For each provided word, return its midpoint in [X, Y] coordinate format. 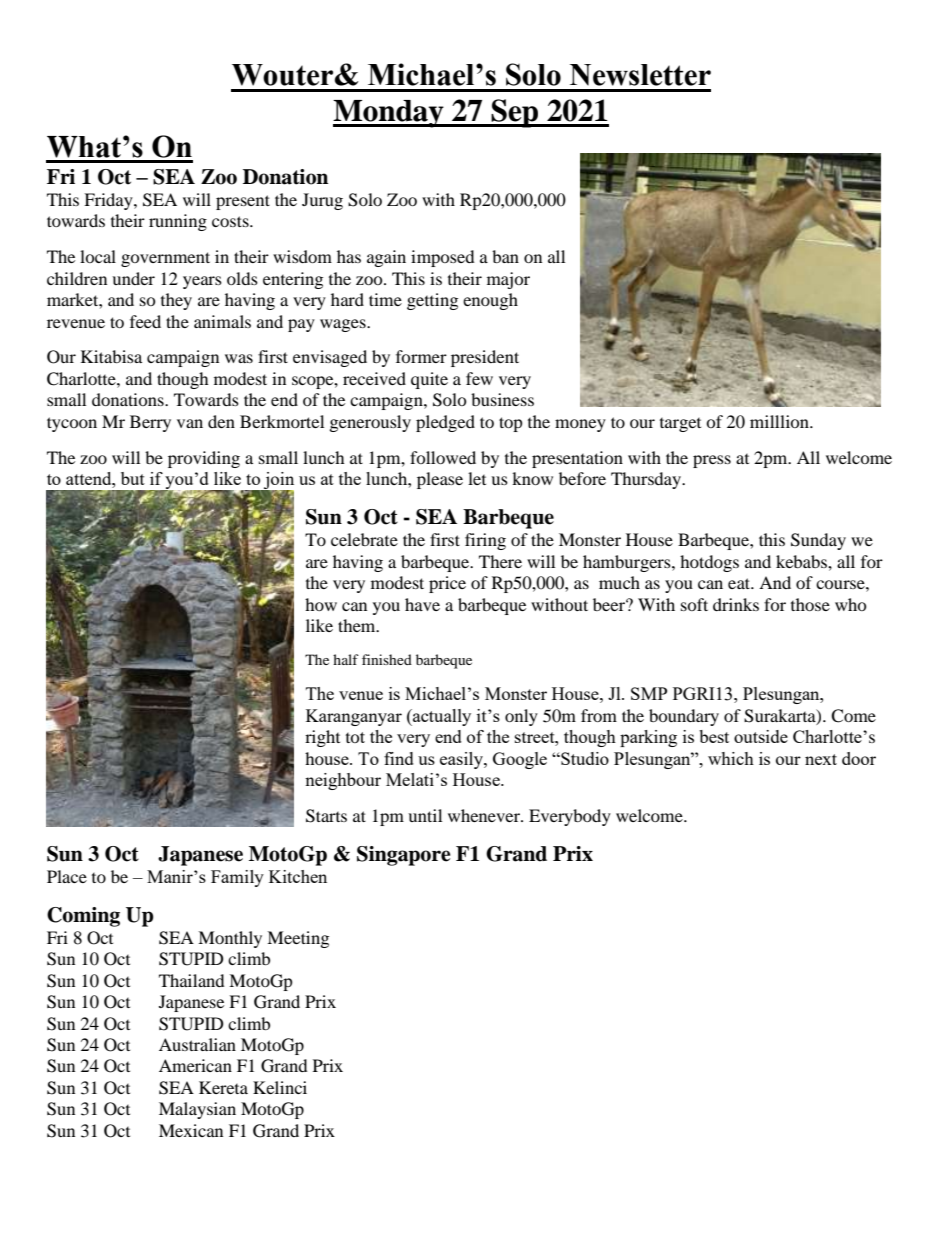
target [680, 425]
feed [145, 321]
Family [237, 878]
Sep [515, 113]
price [447, 584]
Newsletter [640, 75]
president [485, 358]
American [195, 1065]
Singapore [404, 856]
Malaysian [197, 1110]
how [321, 604]
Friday [109, 201]
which [731, 758]
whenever [485, 815]
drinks [736, 604]
